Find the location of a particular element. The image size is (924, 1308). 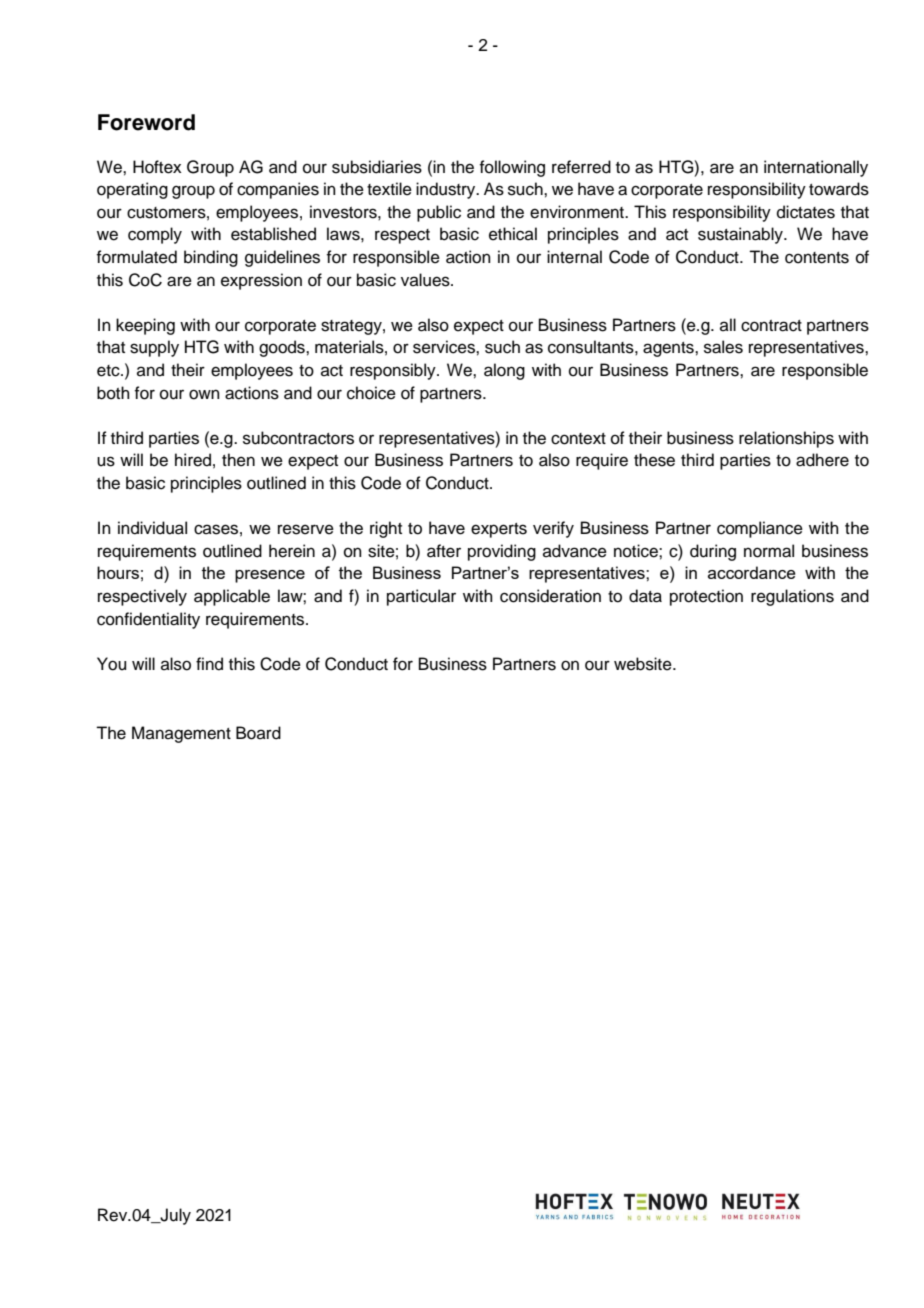

Management is located at coordinates (181, 734).
